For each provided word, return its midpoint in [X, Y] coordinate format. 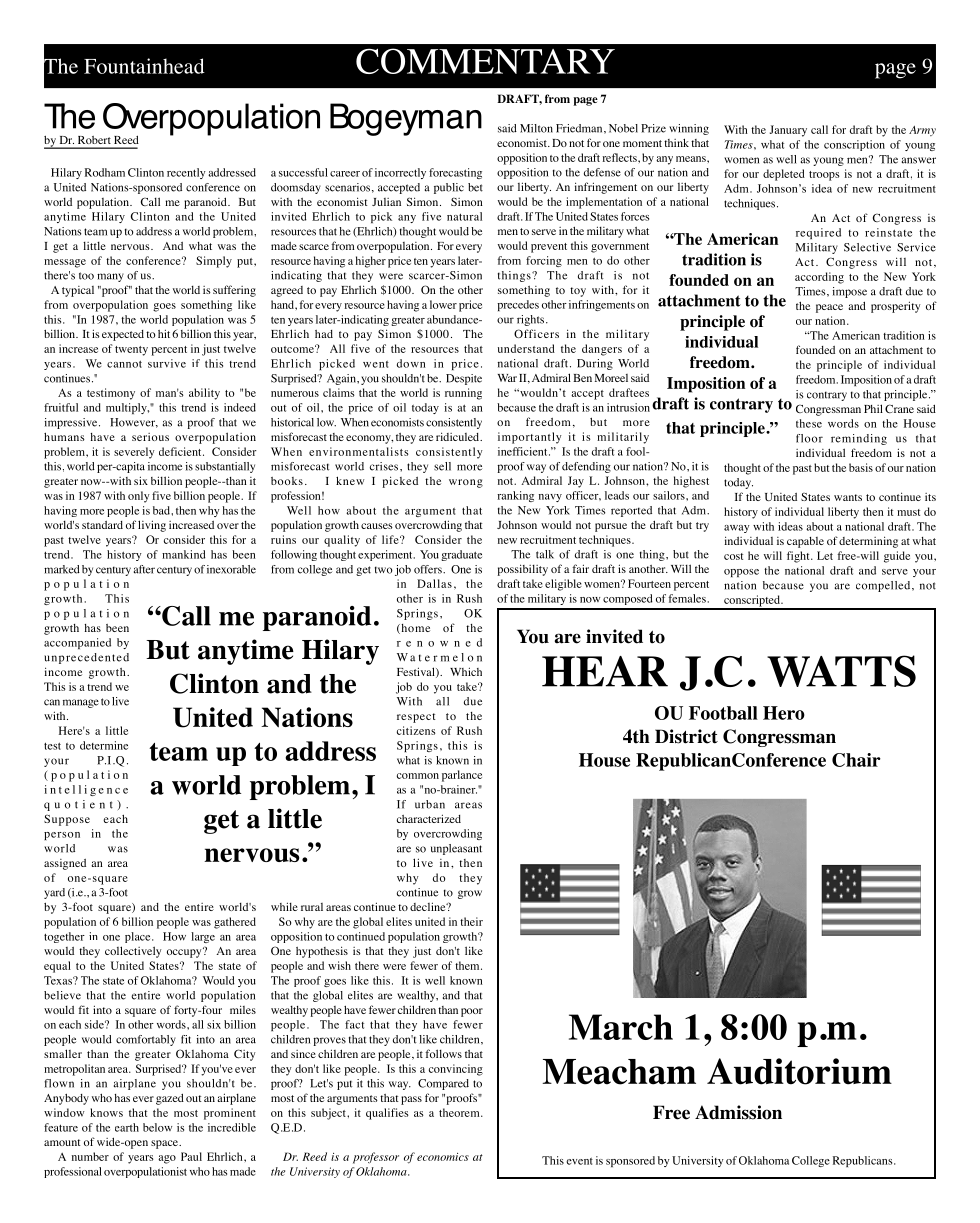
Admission [738, 1112]
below [157, 1127]
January [788, 131]
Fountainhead [144, 66]
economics [443, 1157]
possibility [522, 570]
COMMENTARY [485, 61]
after [144, 569]
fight [799, 557]
